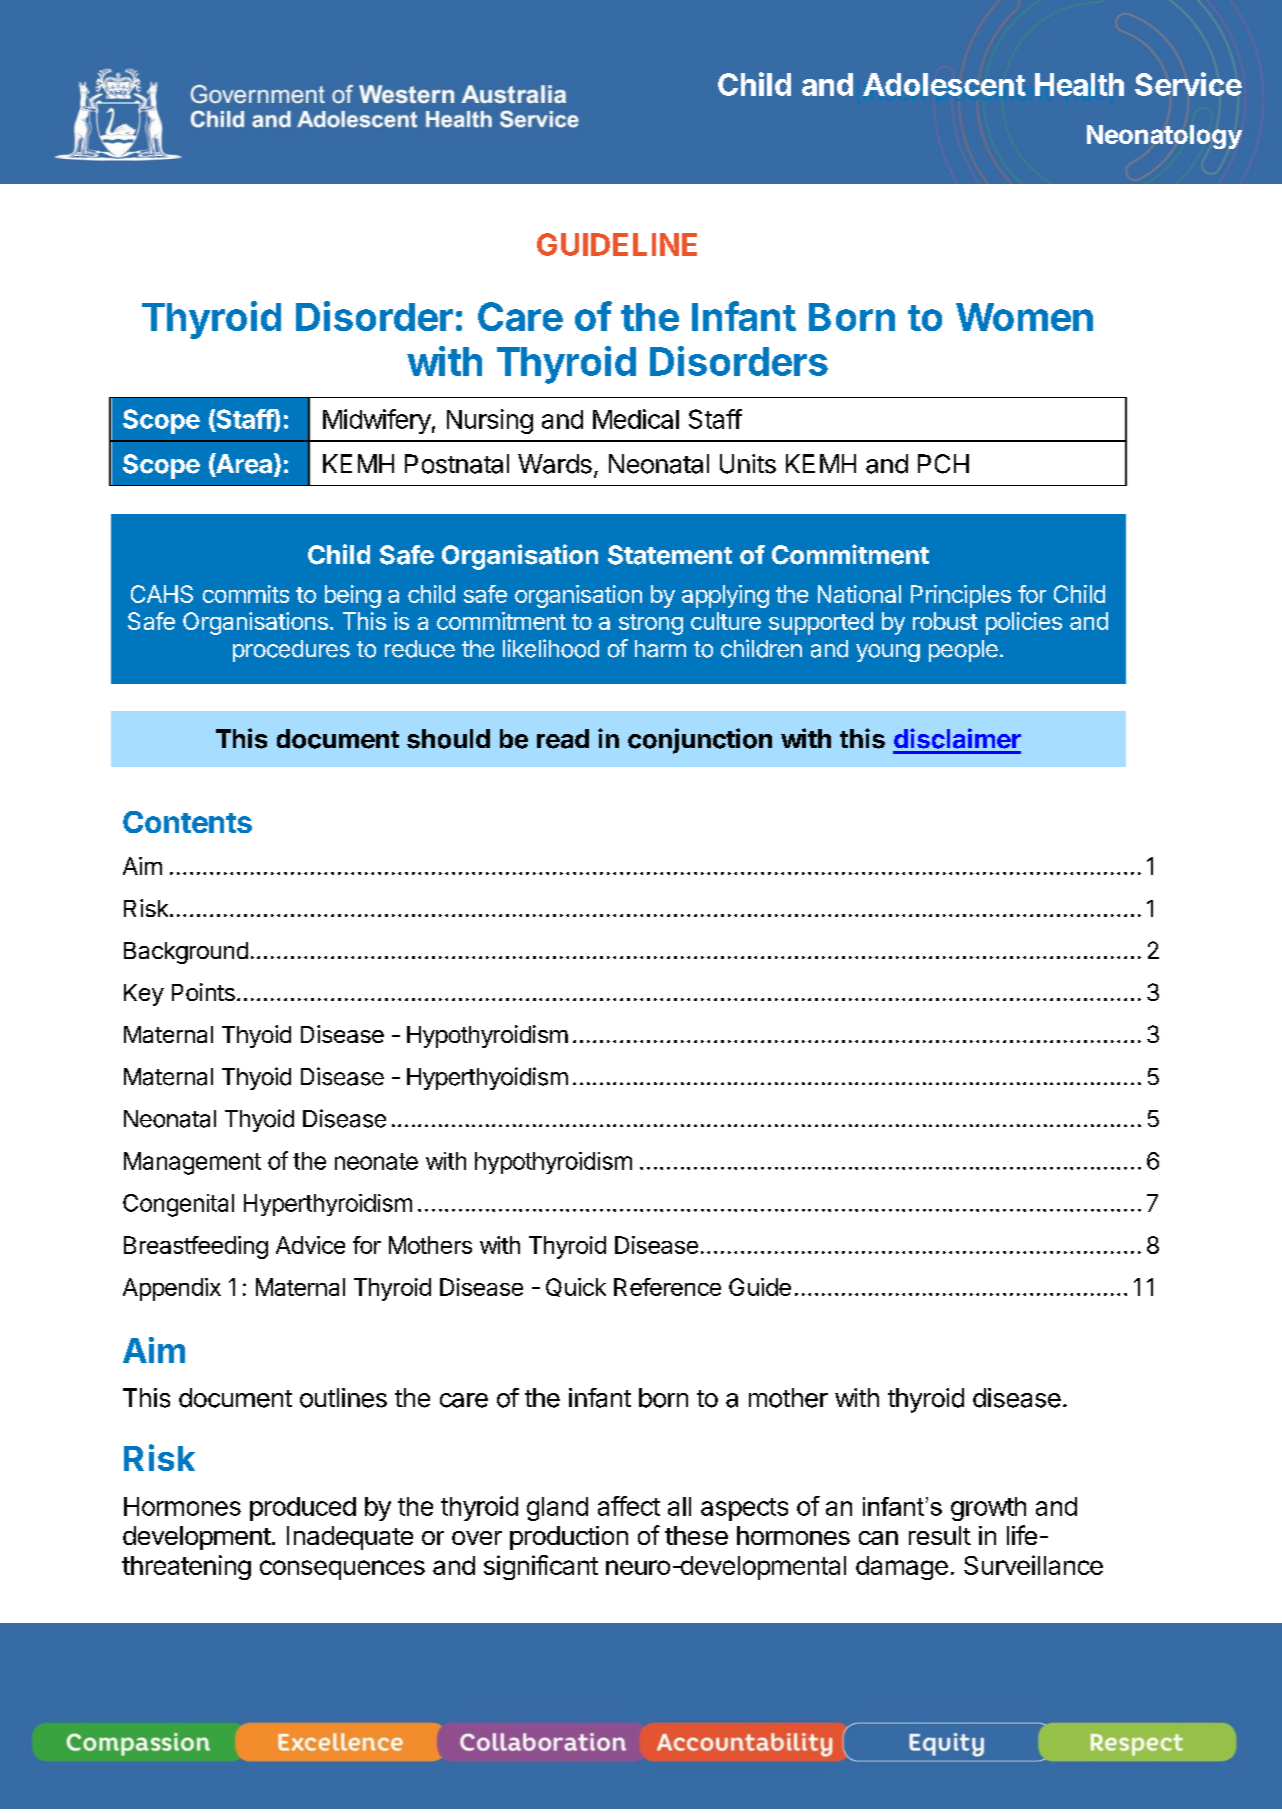 This document has width=1282, height=1813. What do you see at coordinates (944, 84) in the document?
I see `Adolescent` at bounding box center [944, 84].
